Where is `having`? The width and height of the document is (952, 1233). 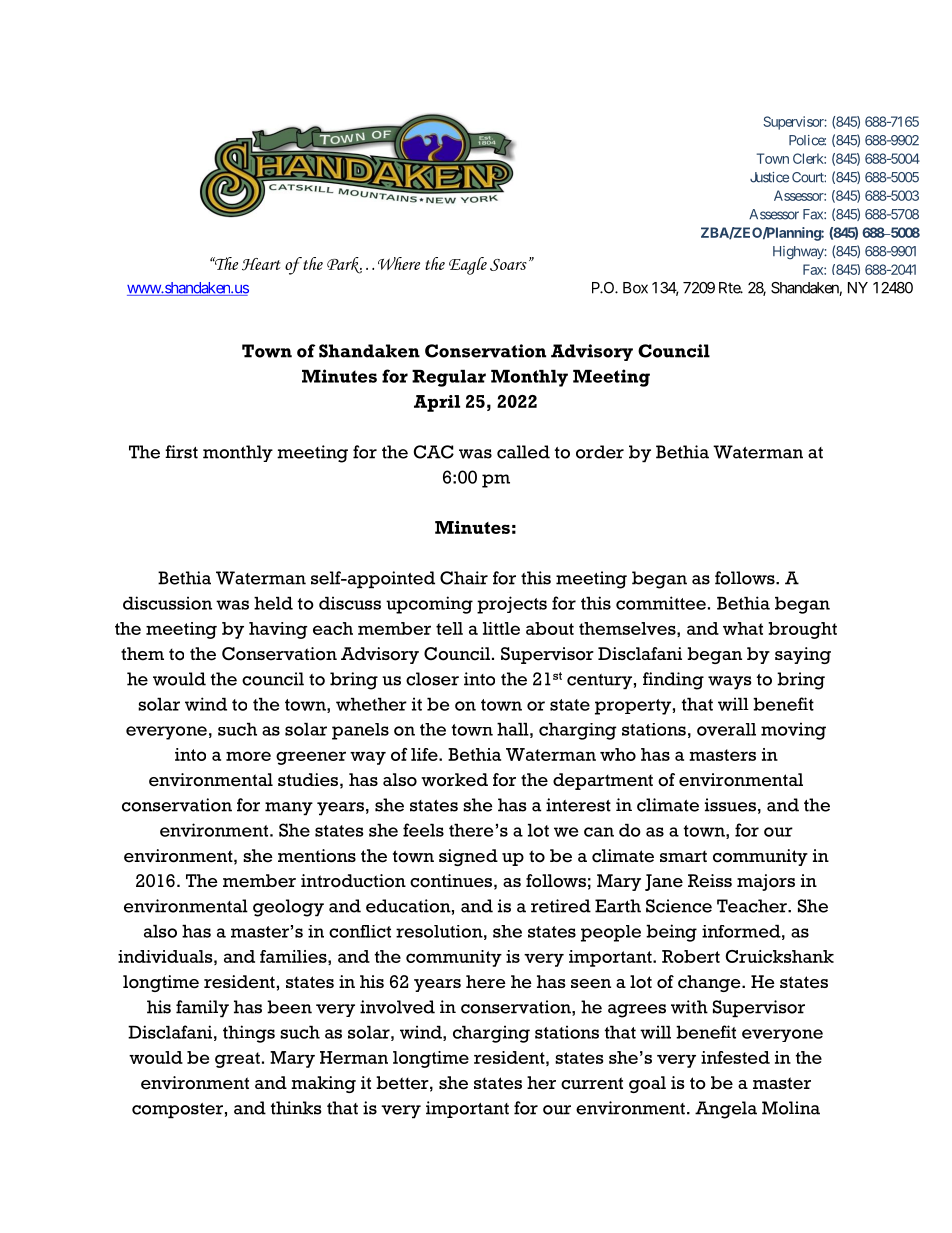
having is located at coordinates (278, 630).
